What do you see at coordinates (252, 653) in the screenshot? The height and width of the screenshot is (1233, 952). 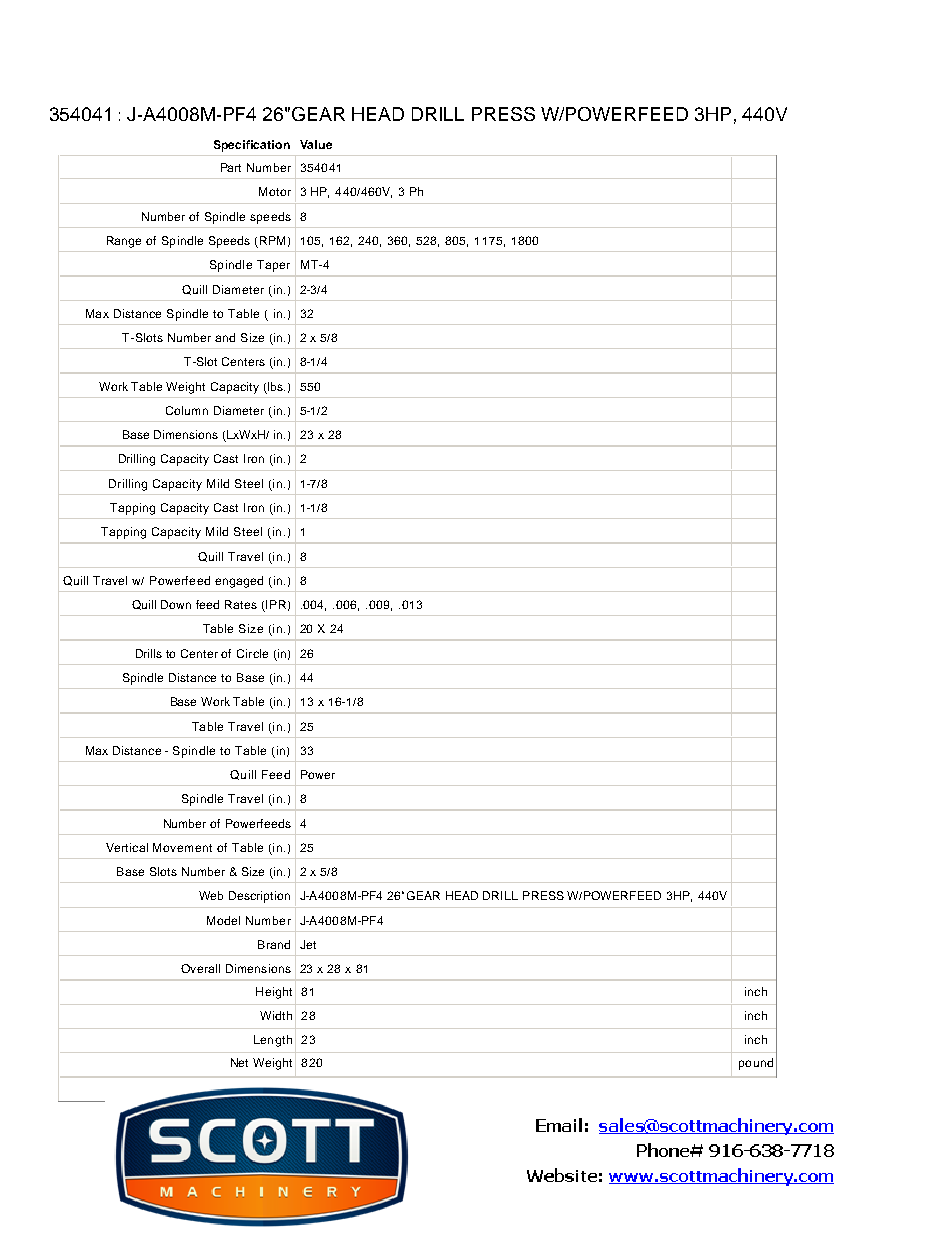 I see `Circle` at bounding box center [252, 653].
